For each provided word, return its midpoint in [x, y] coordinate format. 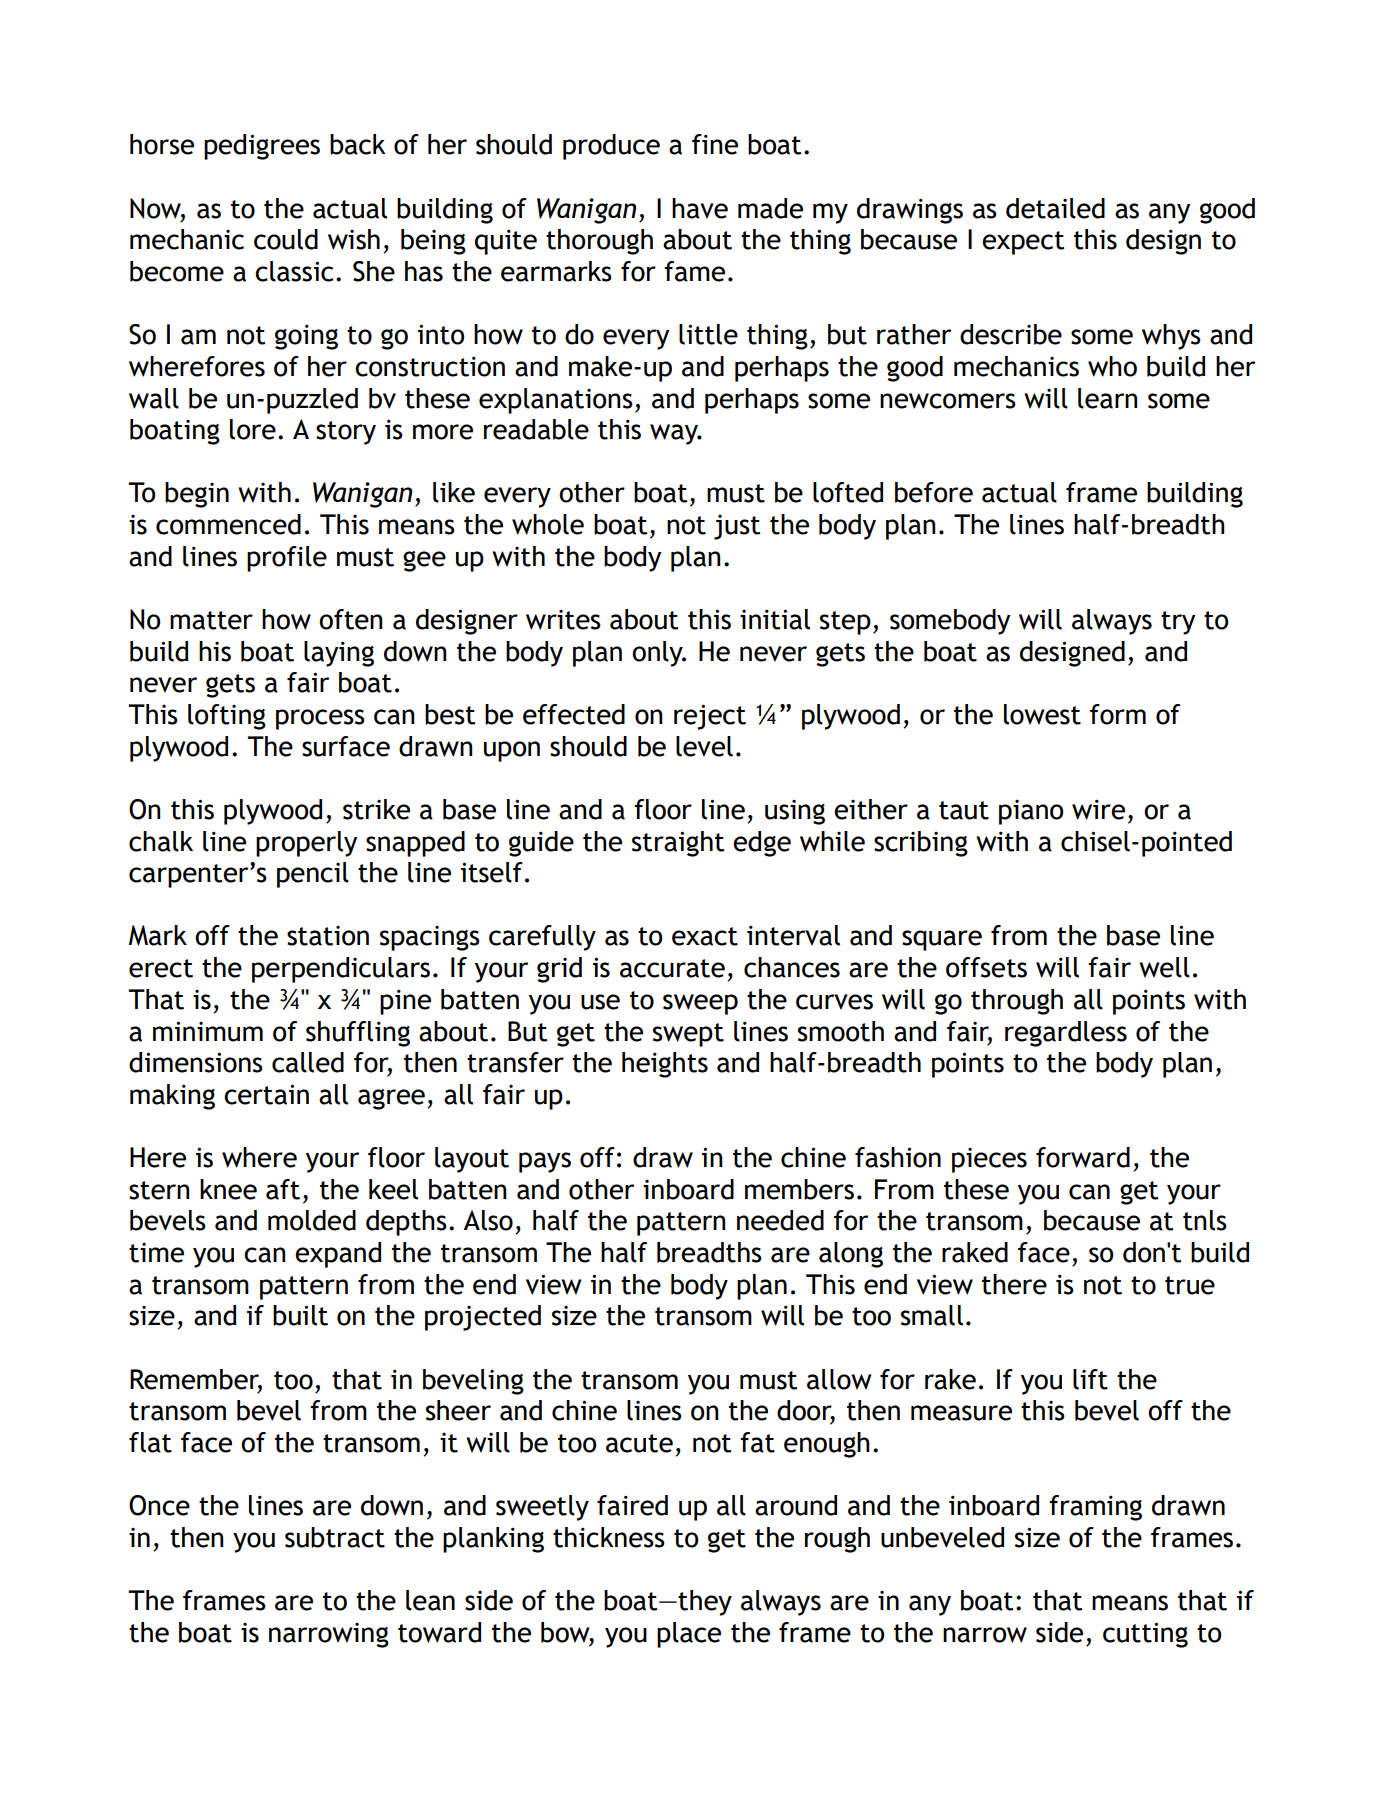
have [700, 208]
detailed [1055, 208]
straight [678, 844]
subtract [335, 1537]
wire [1098, 810]
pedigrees [262, 147]
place [689, 1635]
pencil [313, 875]
